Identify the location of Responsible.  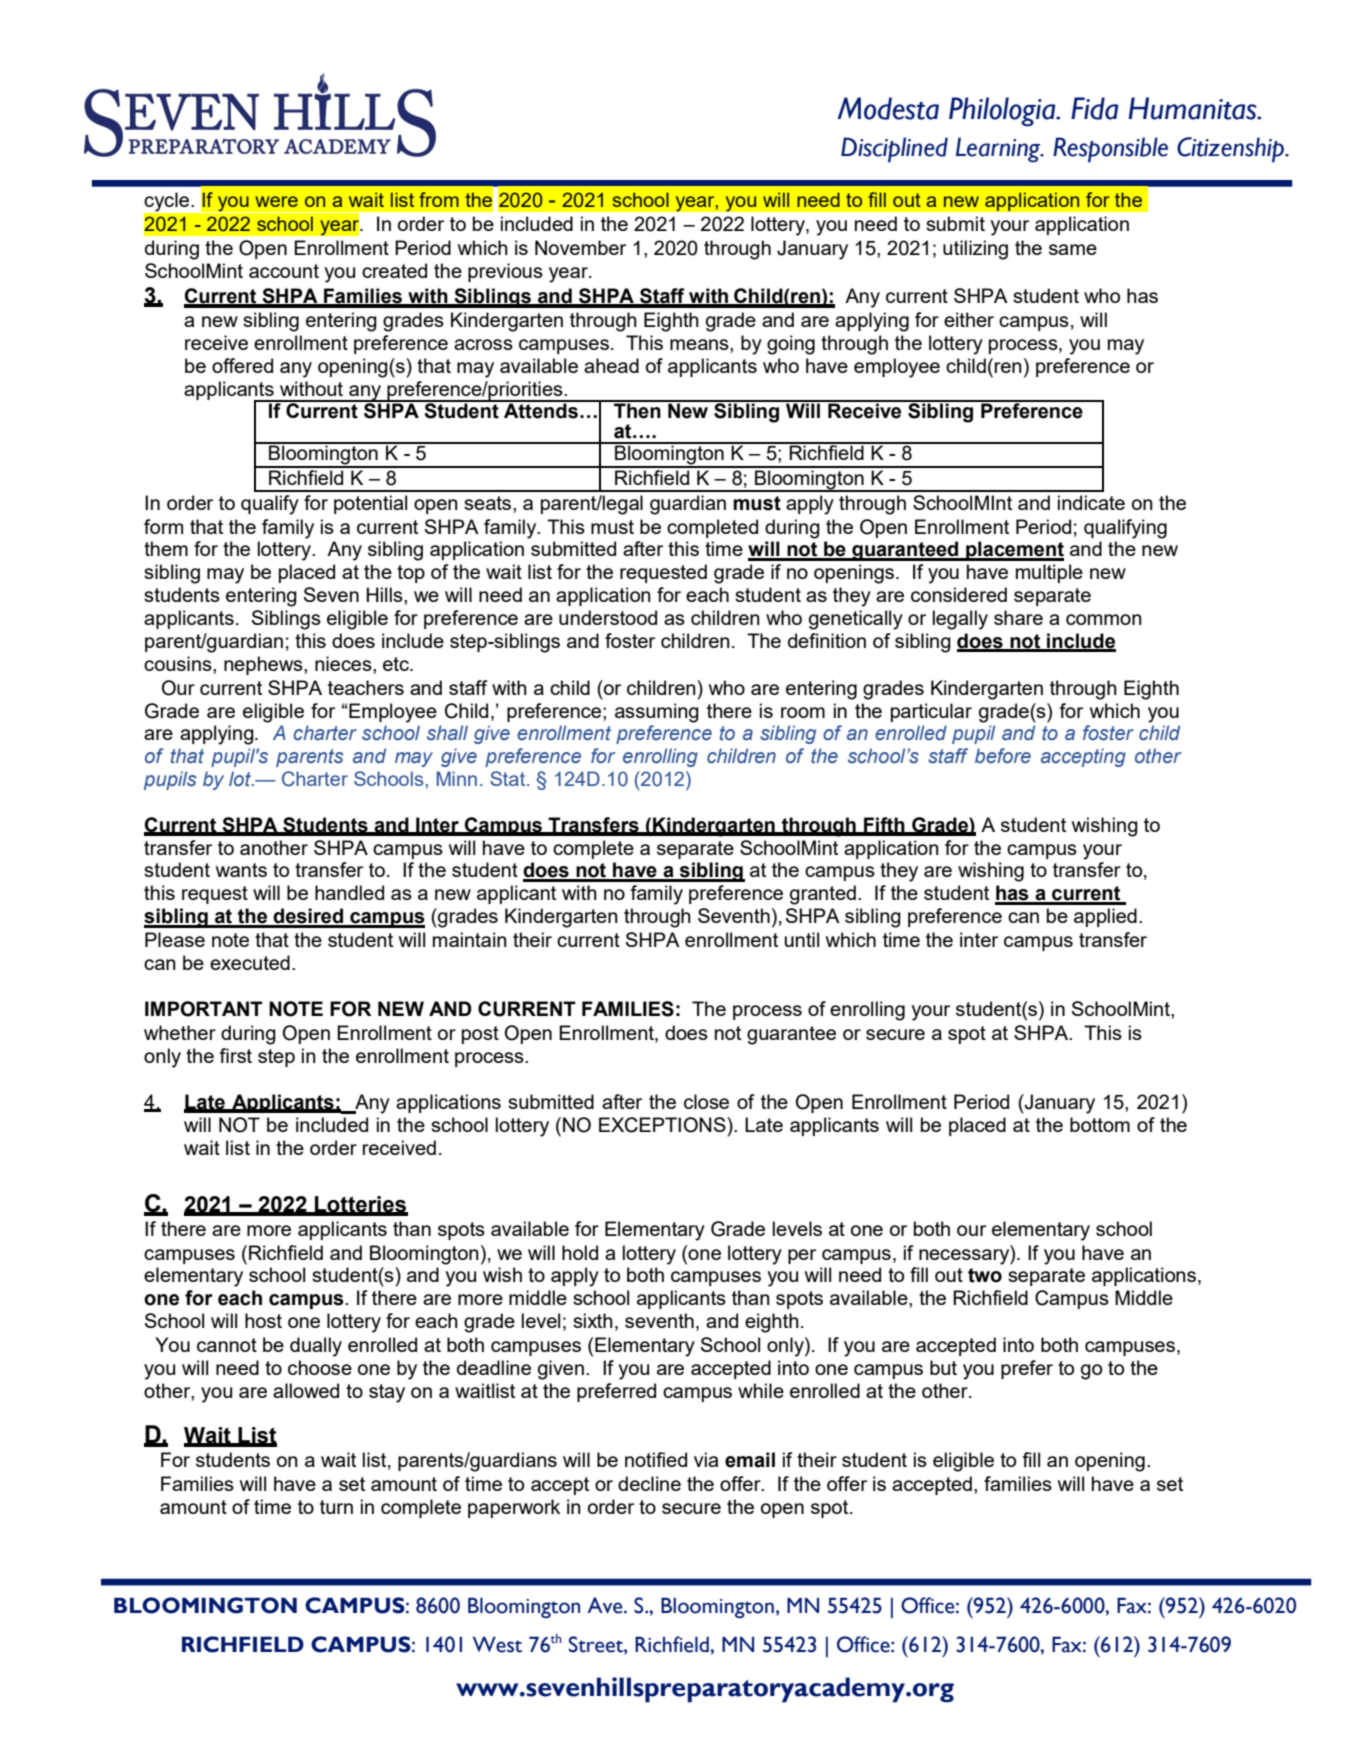
(1110, 150).
